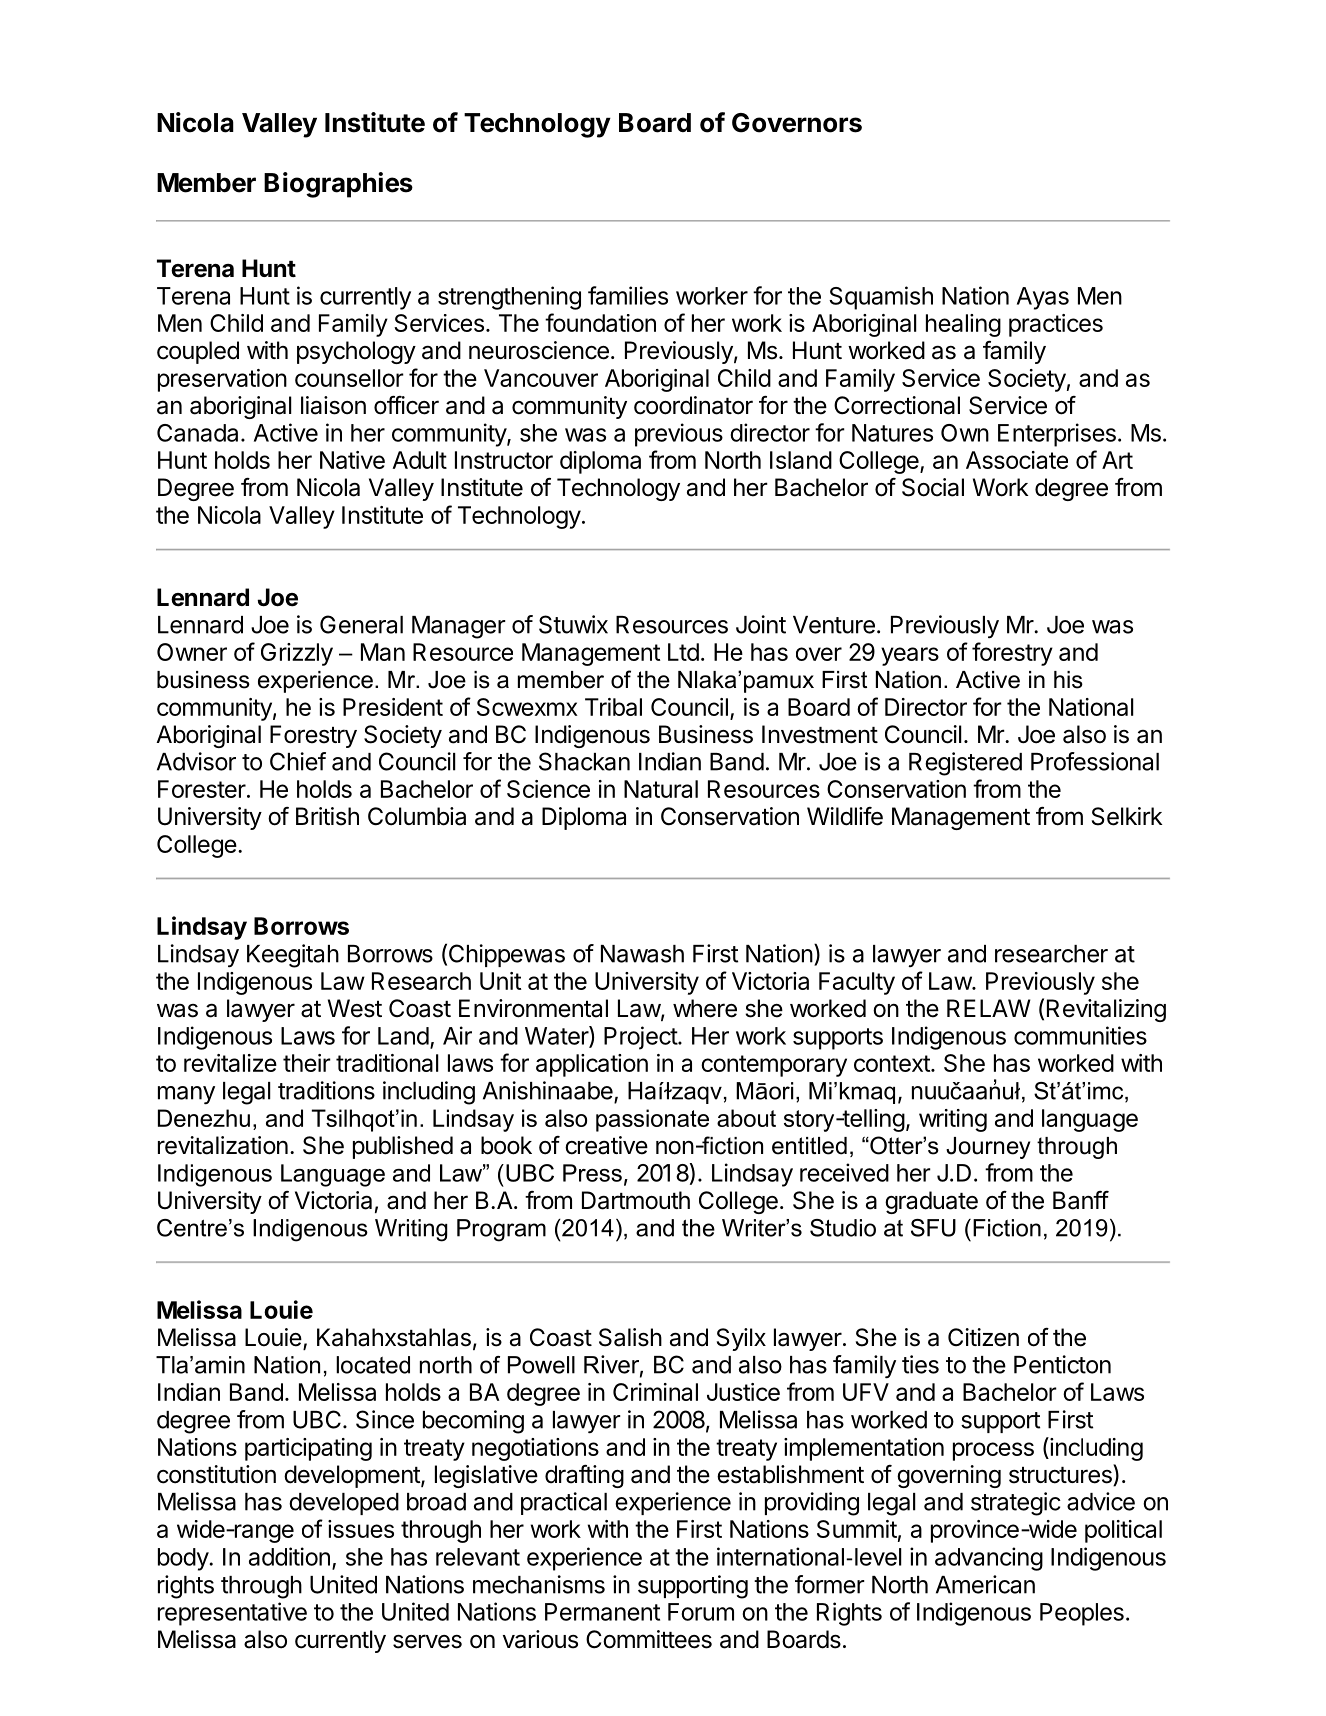 This screenshot has height=1716, width=1326. I want to click on practices, so click(1056, 325).
